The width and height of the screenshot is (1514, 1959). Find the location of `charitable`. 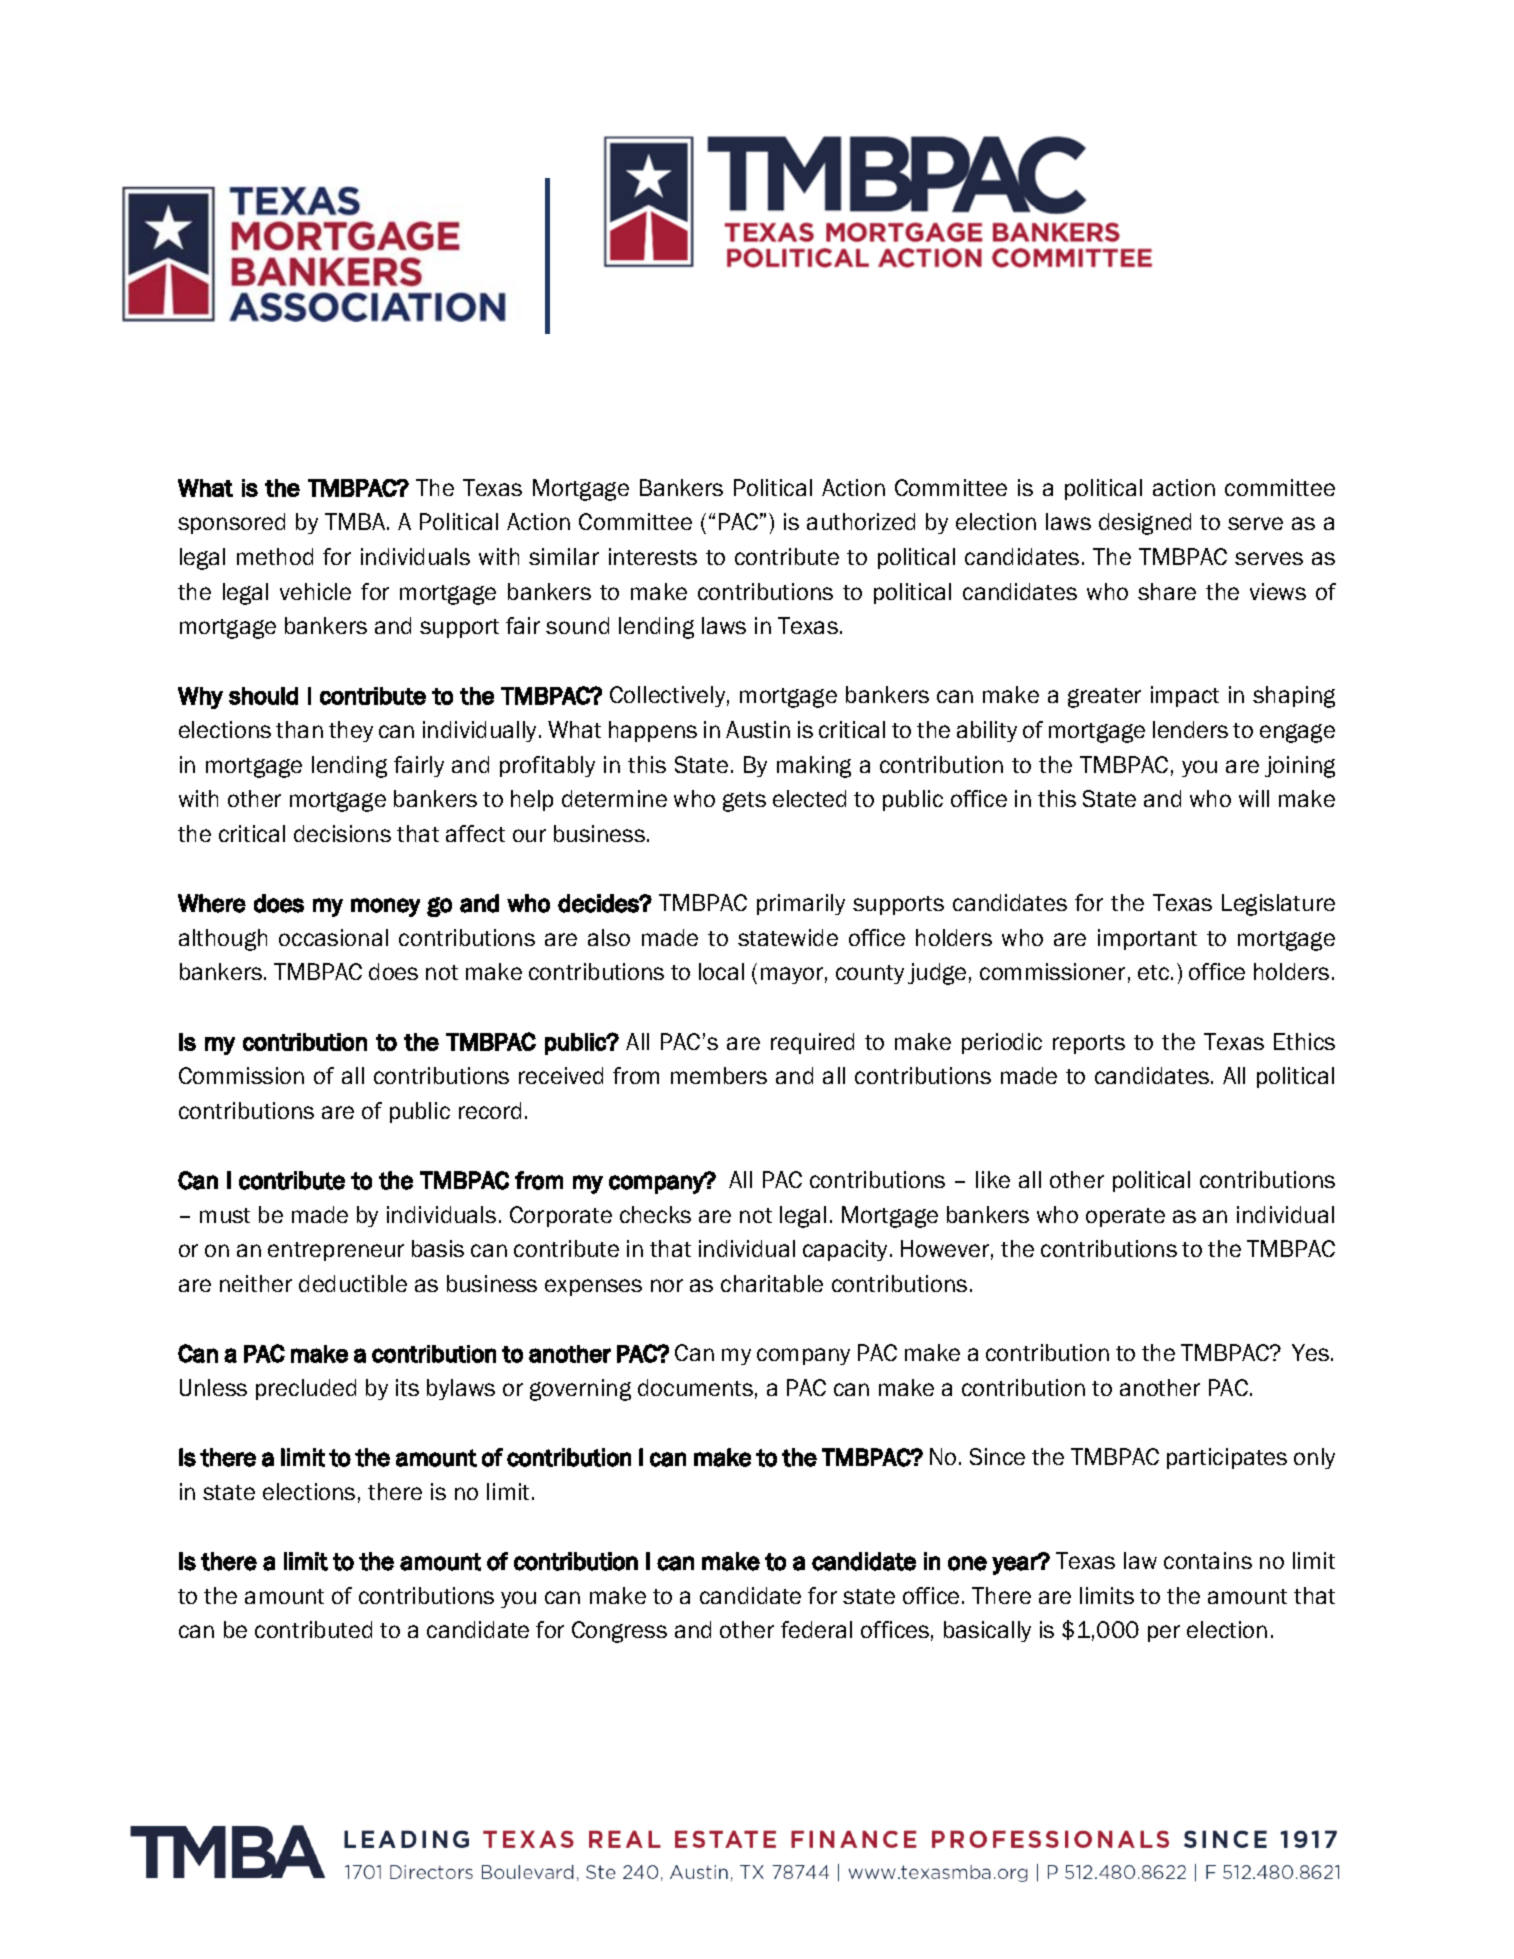

charitable is located at coordinates (772, 1283).
